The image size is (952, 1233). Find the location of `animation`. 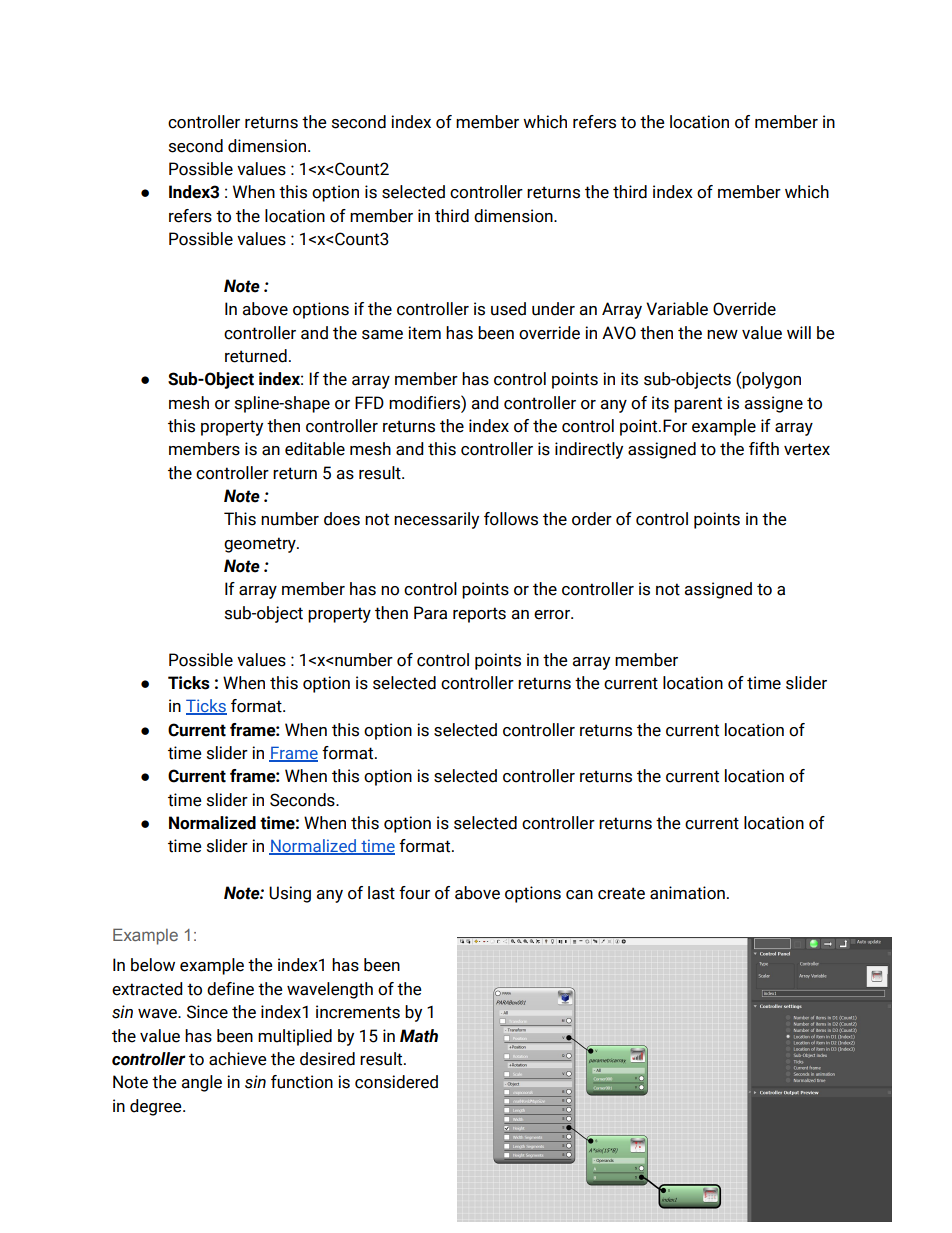

animation is located at coordinates (687, 893).
